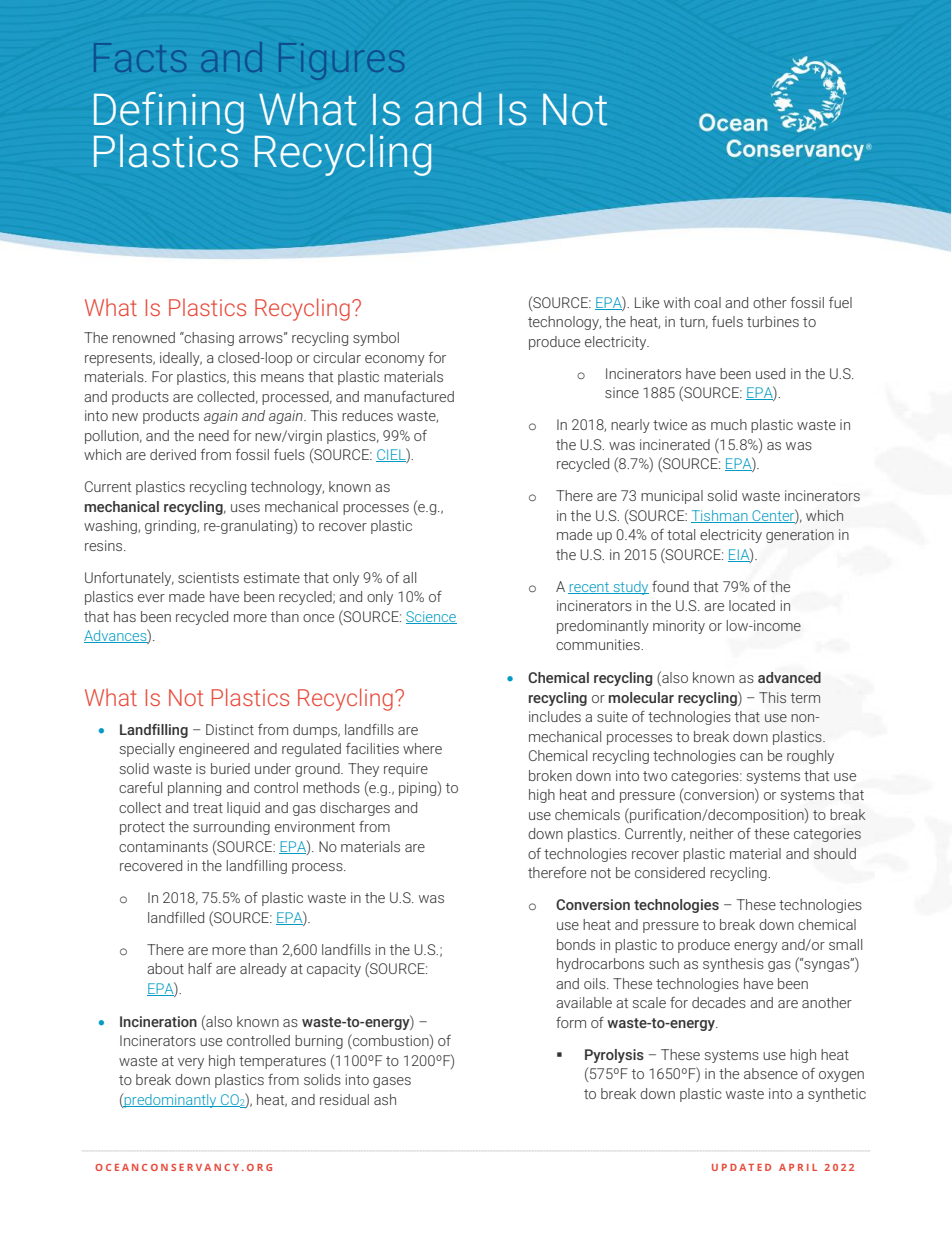 The height and width of the screenshot is (1233, 952). I want to click on coal, so click(707, 302).
